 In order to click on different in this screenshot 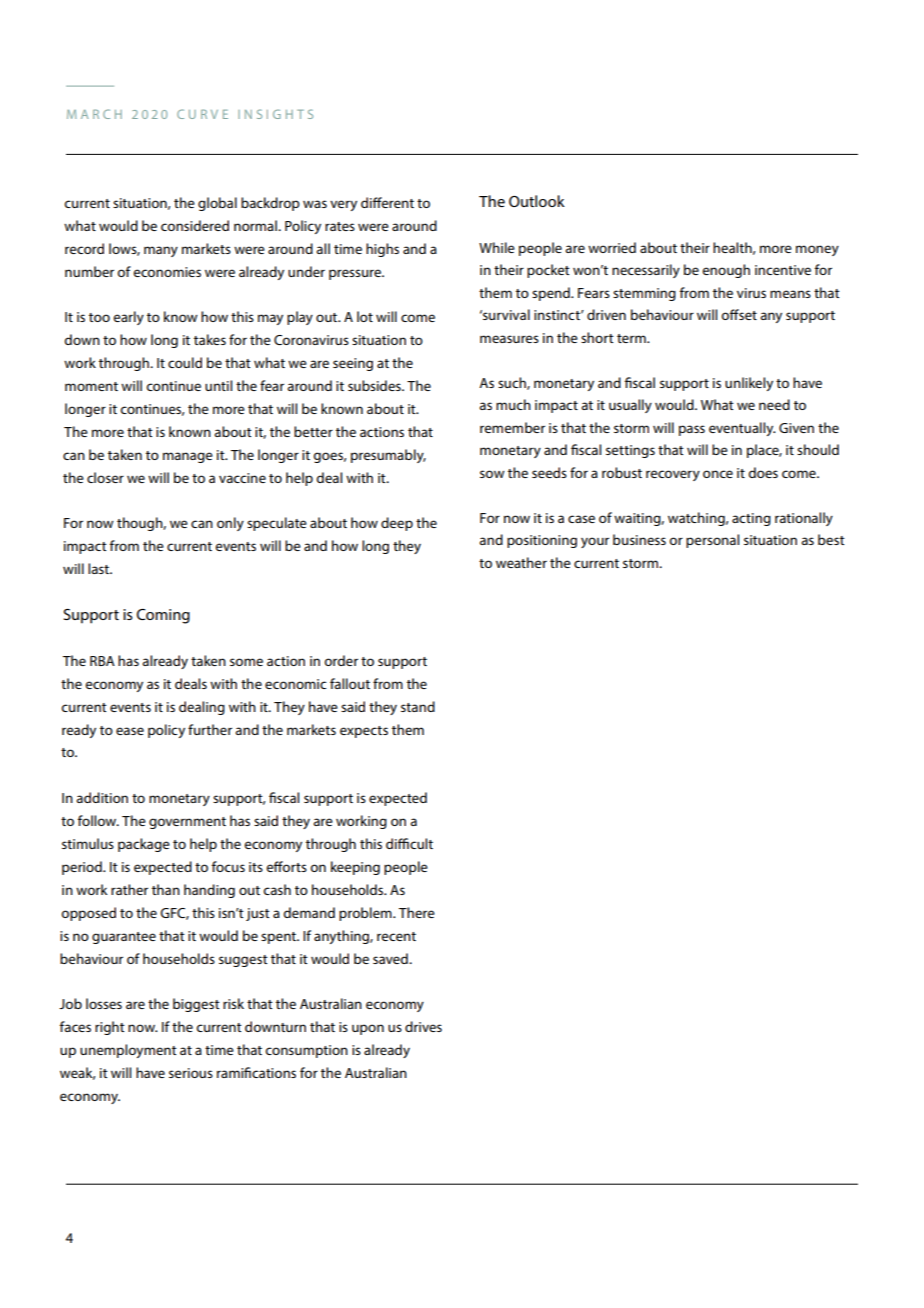, I will do `click(387, 202)`.
